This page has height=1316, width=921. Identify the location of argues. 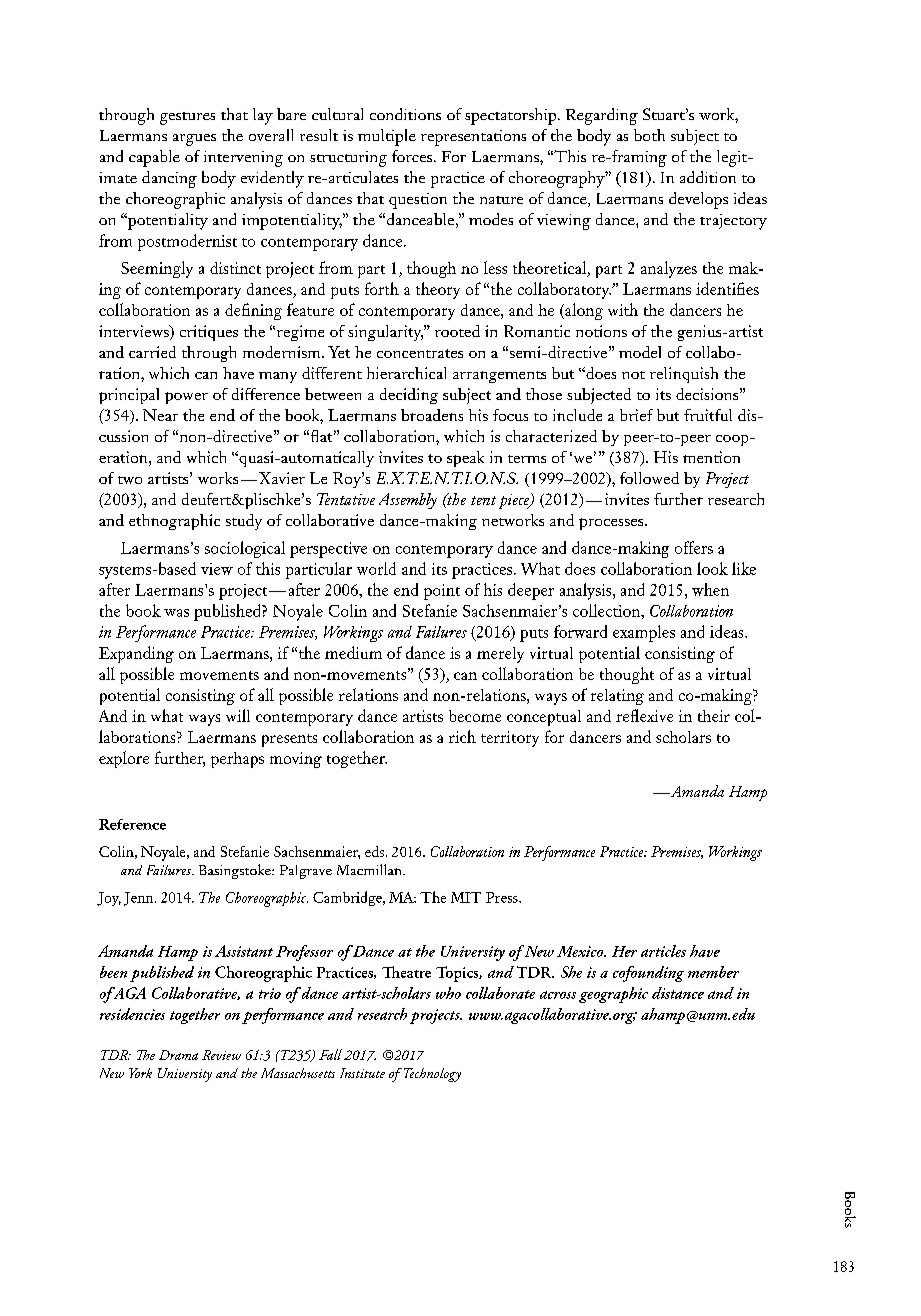
(194, 140).
